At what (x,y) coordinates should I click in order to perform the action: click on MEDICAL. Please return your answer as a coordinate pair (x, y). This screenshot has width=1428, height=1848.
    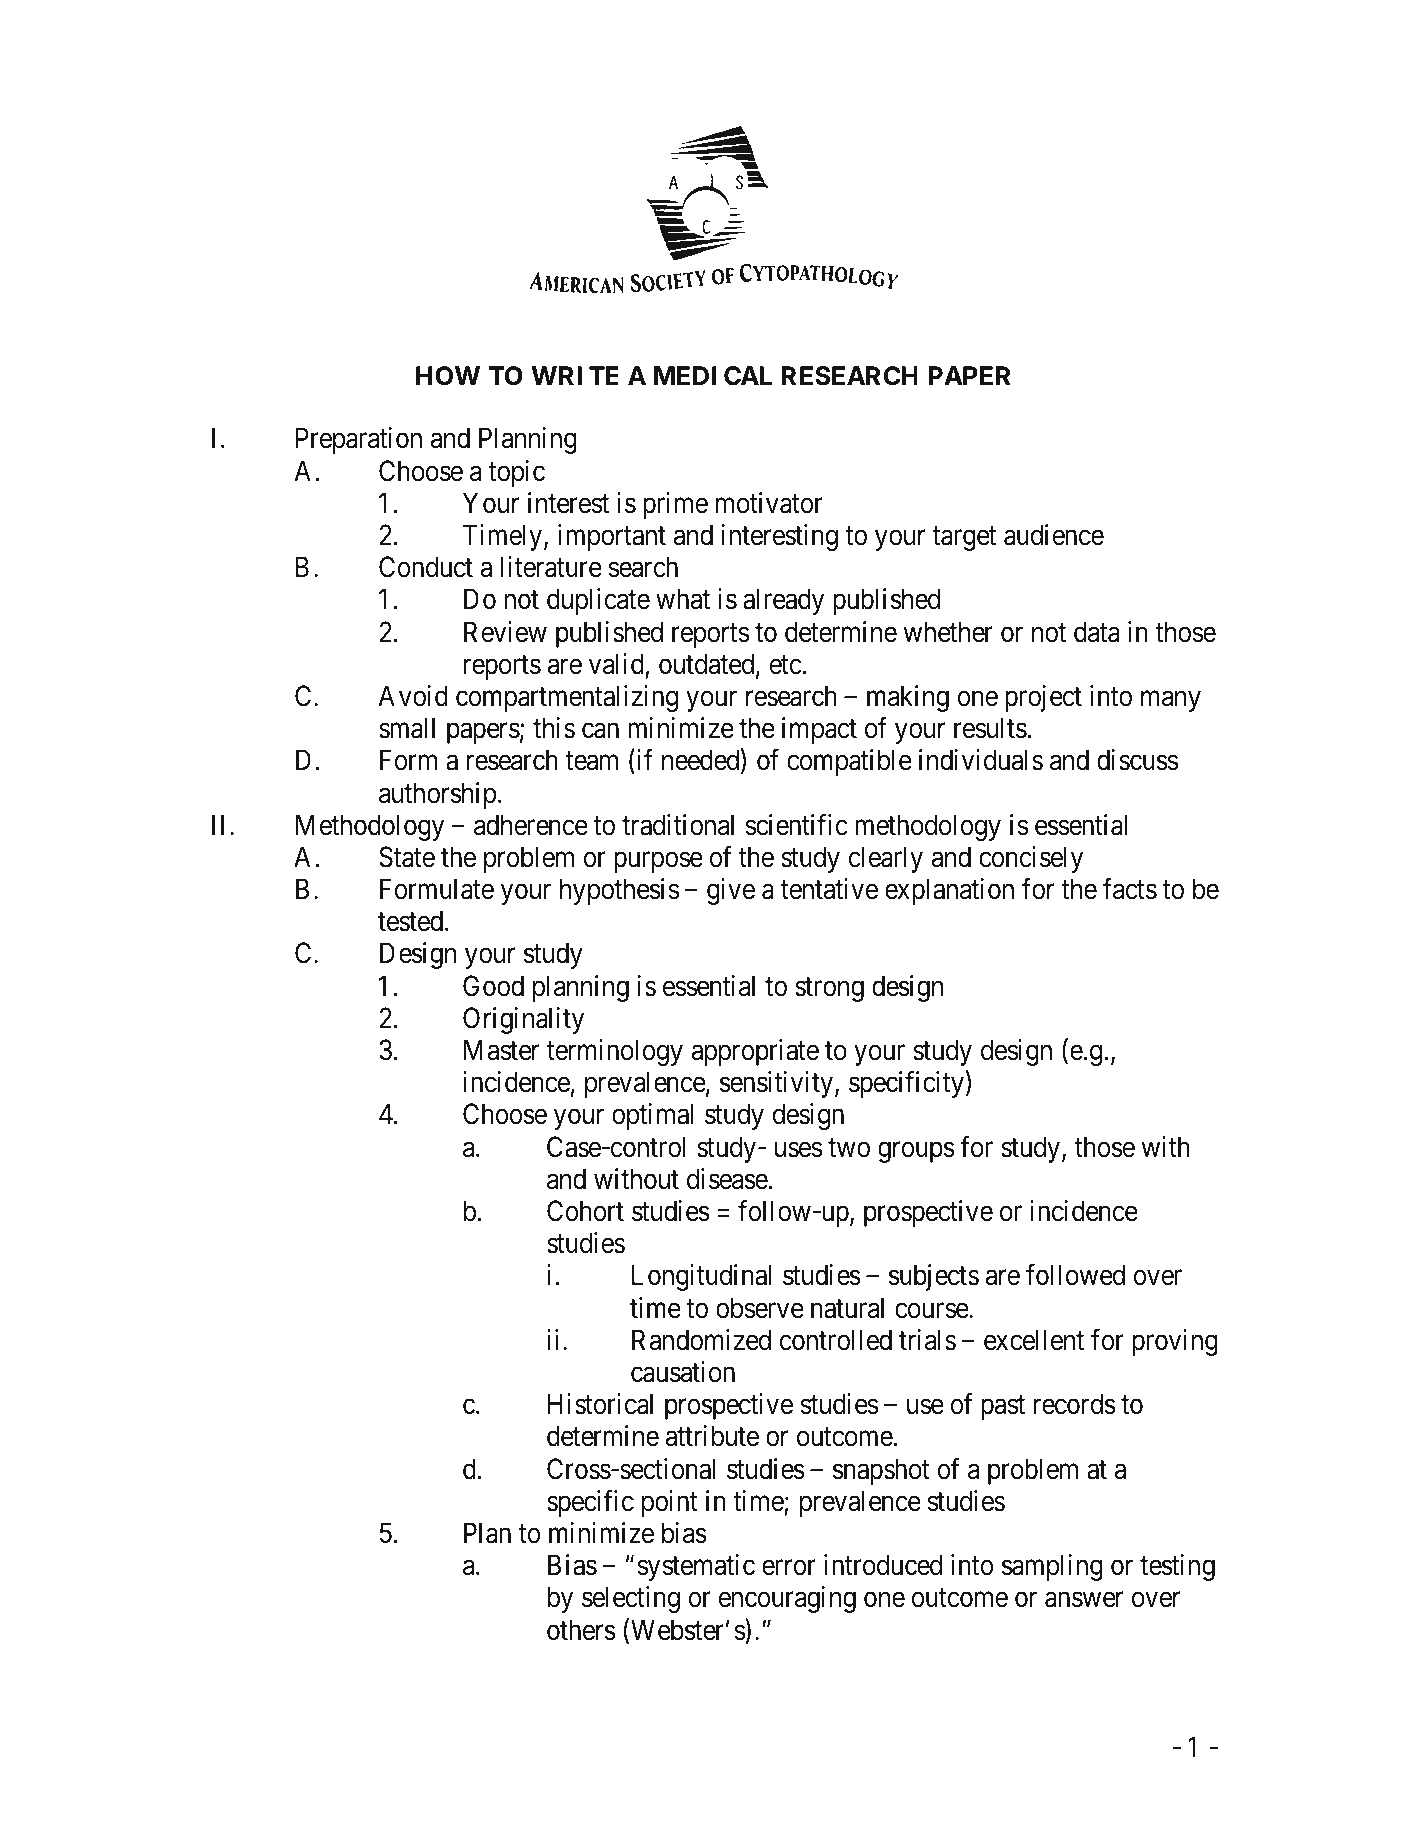
    Looking at the image, I should click on (712, 376).
